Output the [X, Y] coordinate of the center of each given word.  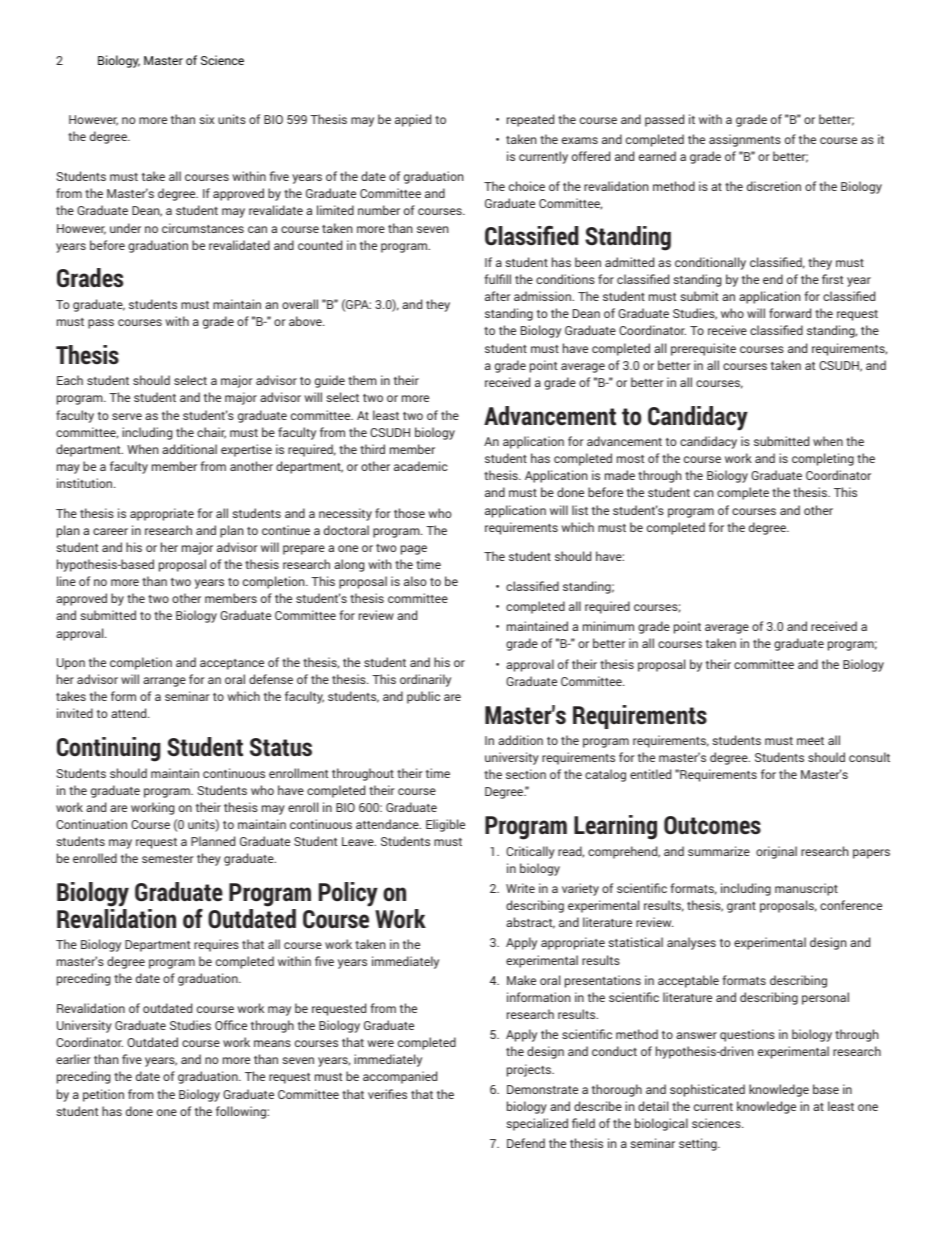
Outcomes [712, 825]
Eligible [445, 825]
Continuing [109, 749]
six [206, 119]
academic [421, 466]
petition [103, 1095]
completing [823, 459]
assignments [745, 140]
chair [211, 433]
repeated [530, 120]
